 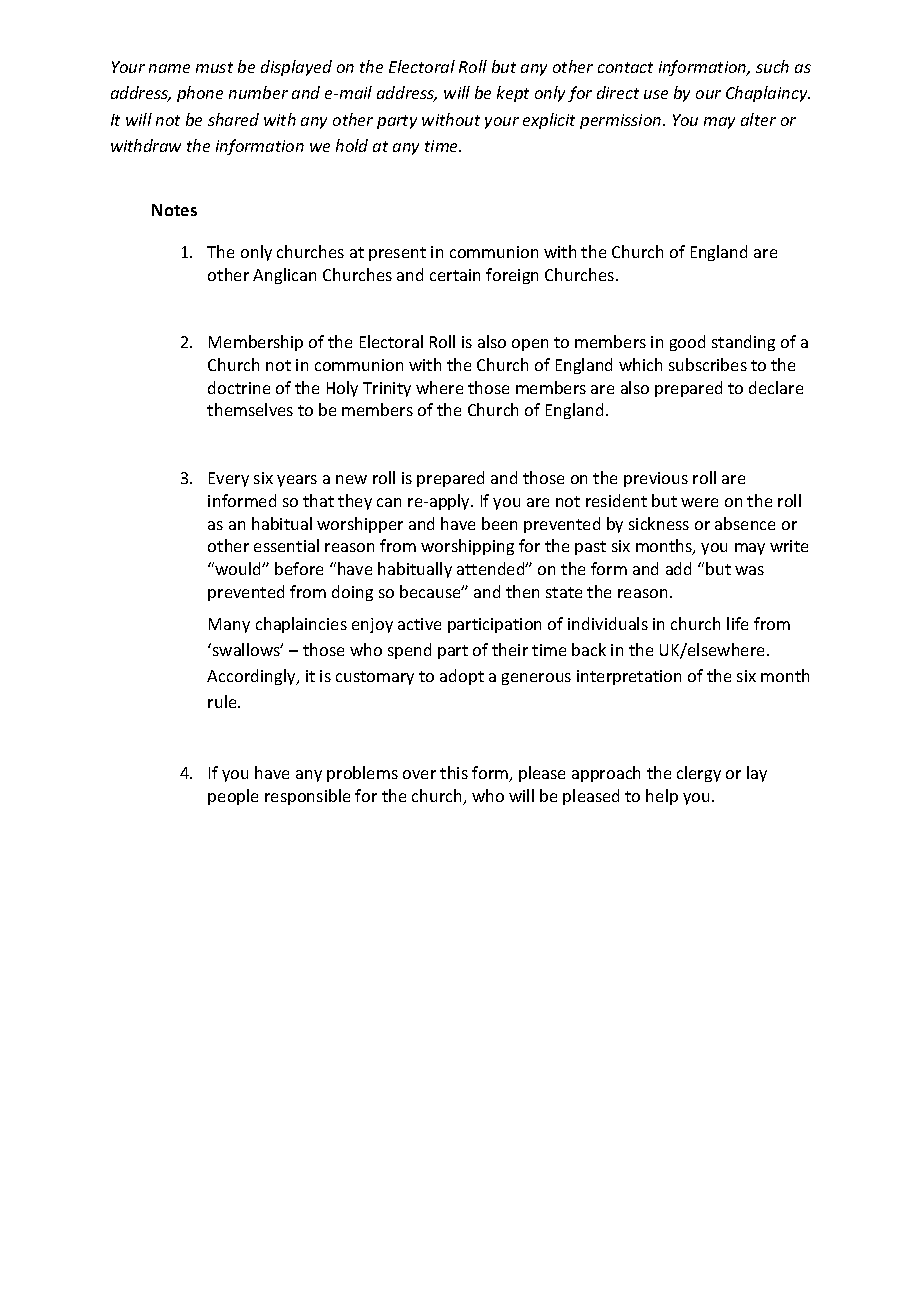 I want to click on themselves, so click(x=250, y=409).
